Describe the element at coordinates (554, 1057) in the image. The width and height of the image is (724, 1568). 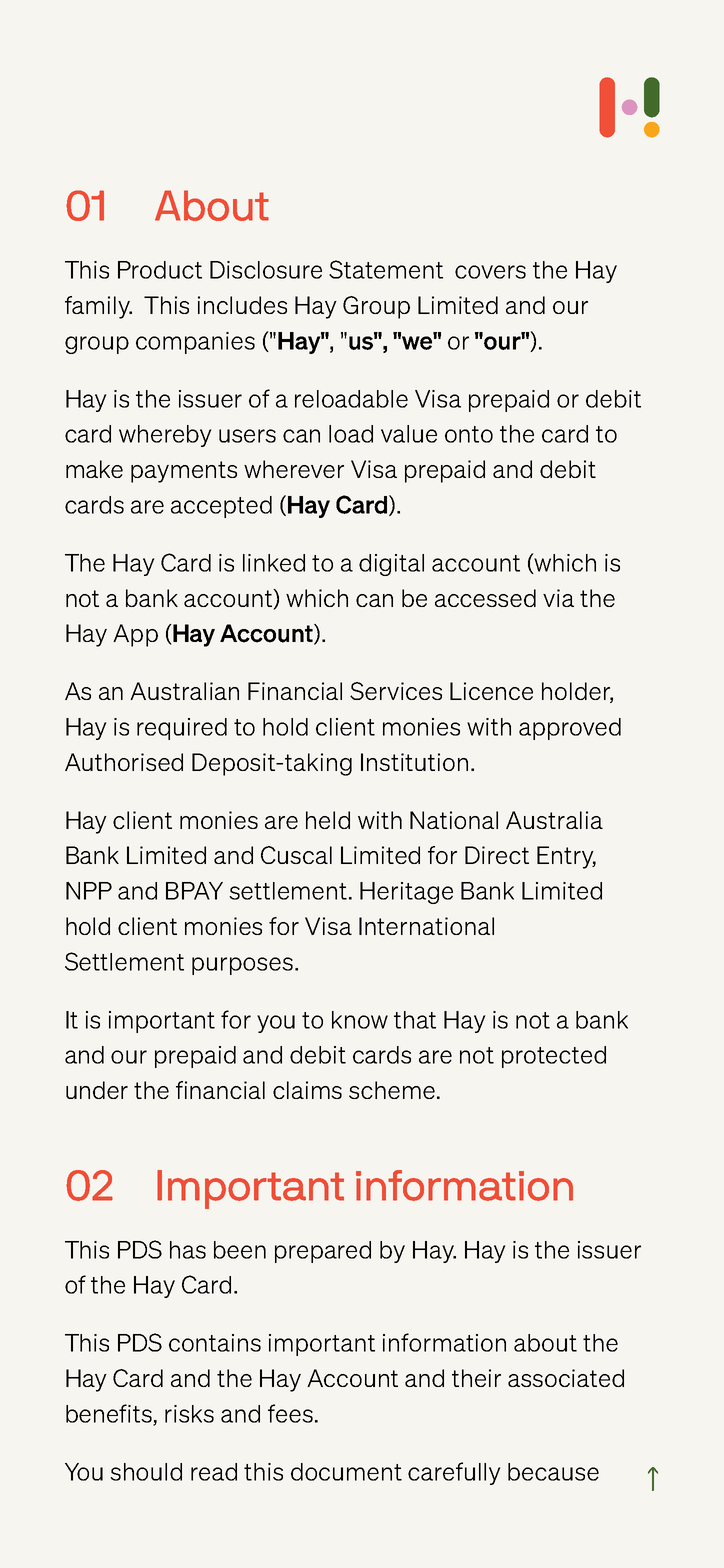
I see `protected` at that location.
